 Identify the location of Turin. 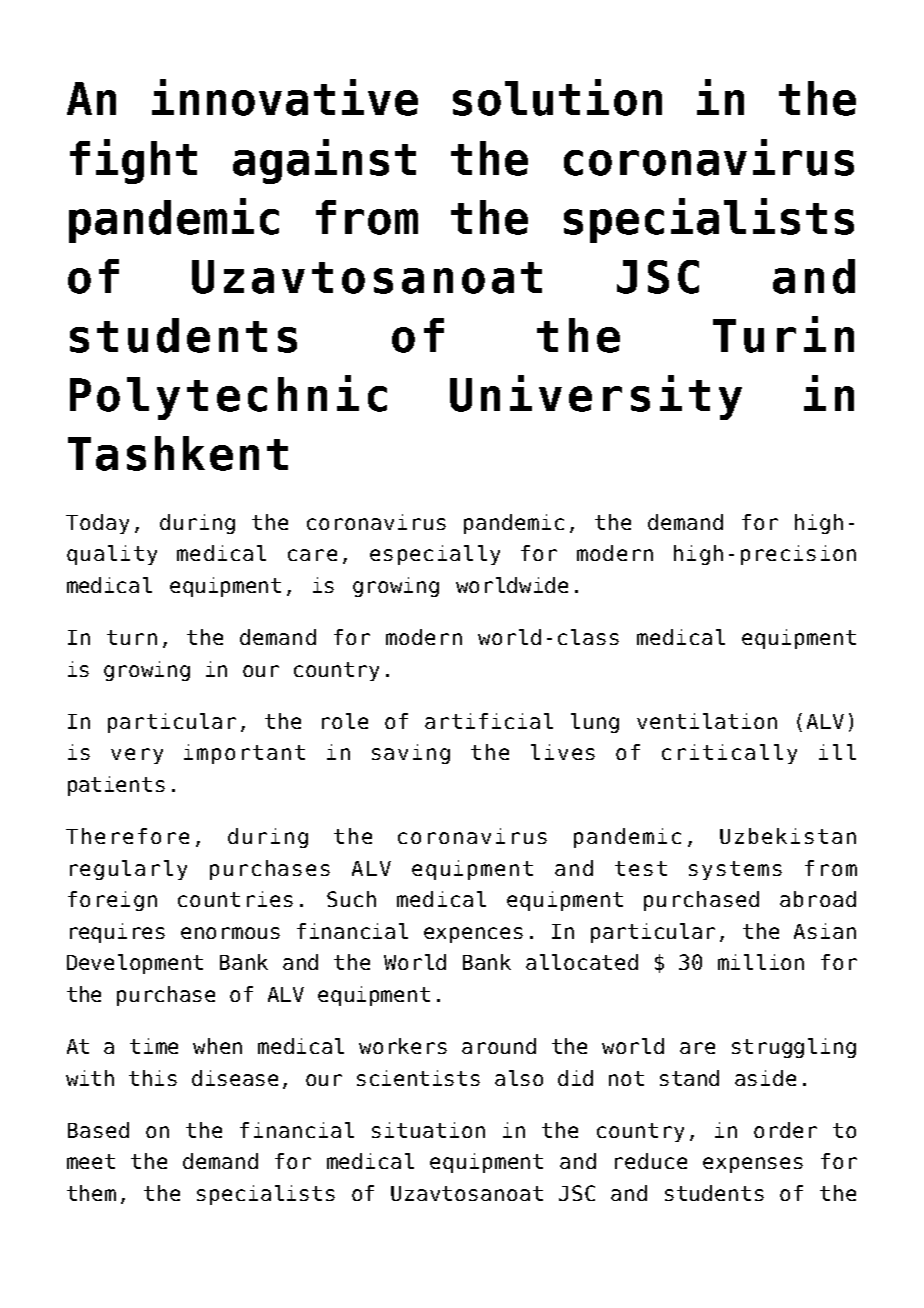
(783, 334).
